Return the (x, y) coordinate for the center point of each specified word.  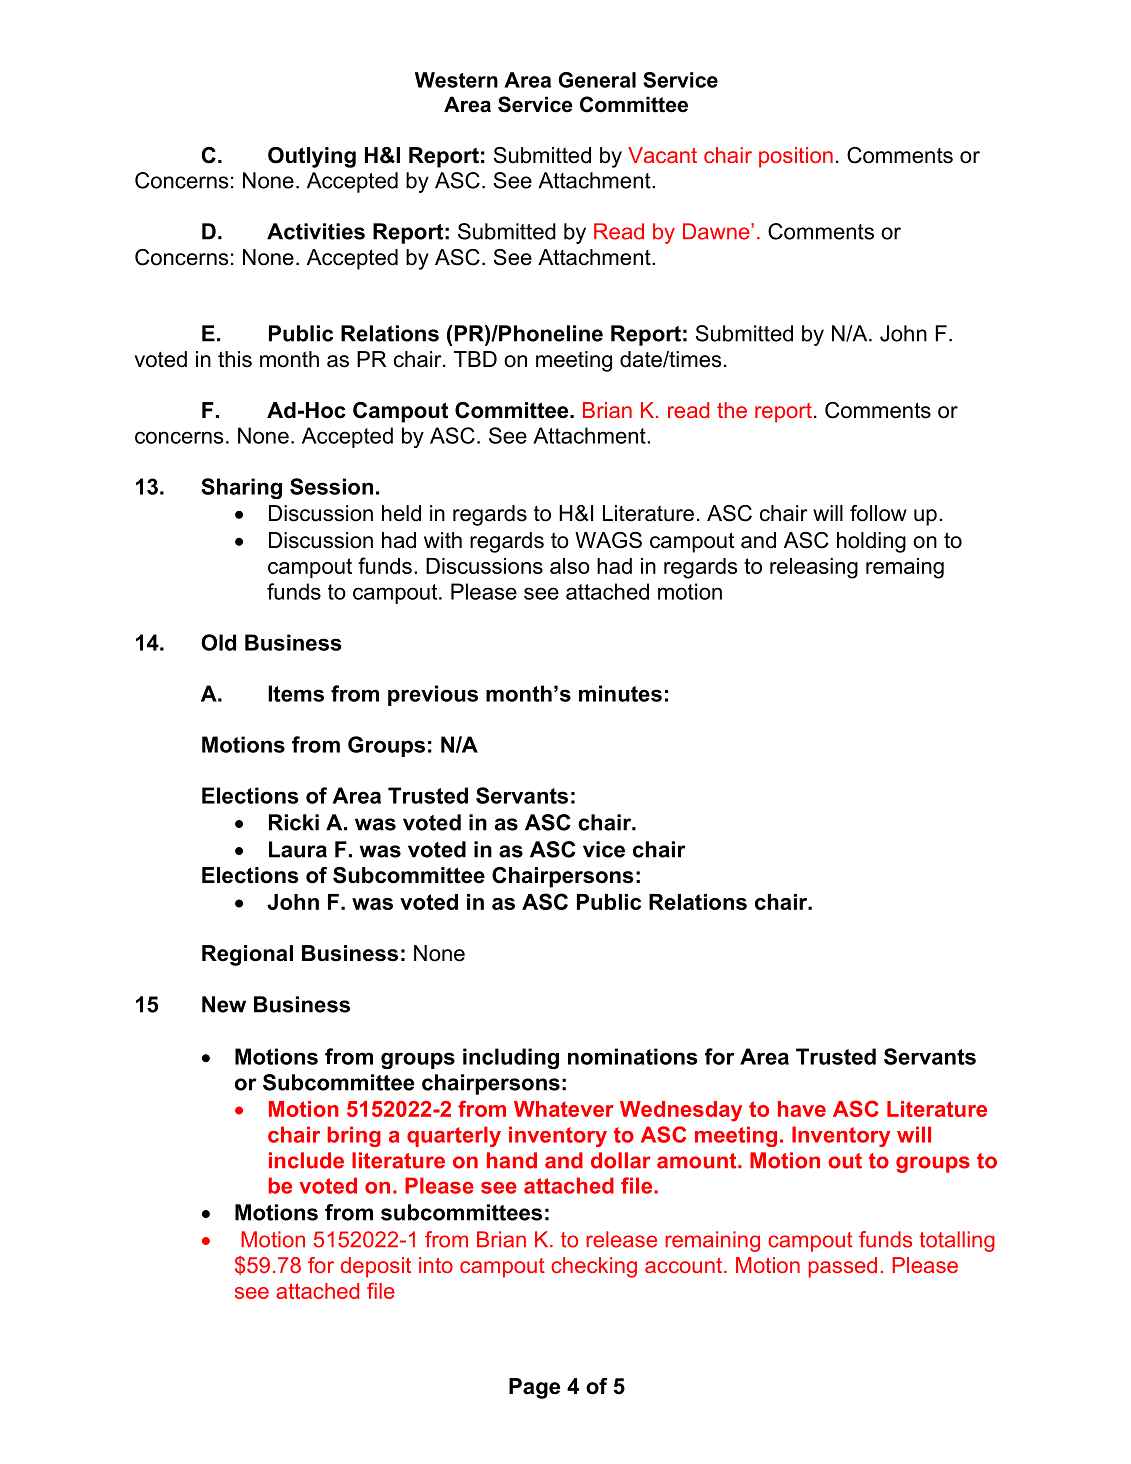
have (802, 1109)
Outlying (312, 157)
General (597, 80)
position (796, 157)
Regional (247, 955)
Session (331, 486)
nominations (632, 1056)
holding (871, 542)
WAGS (608, 540)
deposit (376, 1267)
